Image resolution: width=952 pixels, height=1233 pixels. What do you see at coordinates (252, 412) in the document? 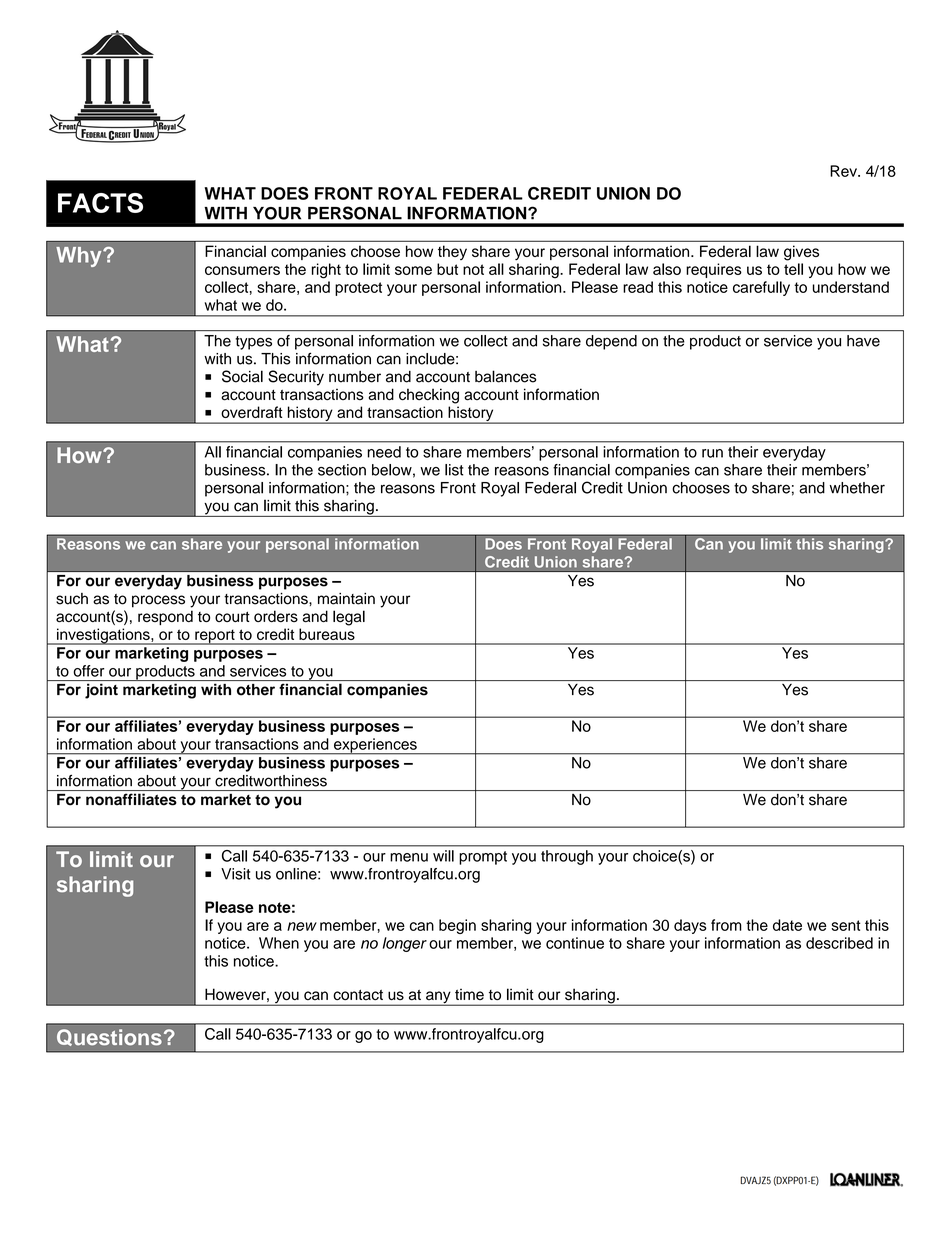
I see `overdraft` at bounding box center [252, 412].
